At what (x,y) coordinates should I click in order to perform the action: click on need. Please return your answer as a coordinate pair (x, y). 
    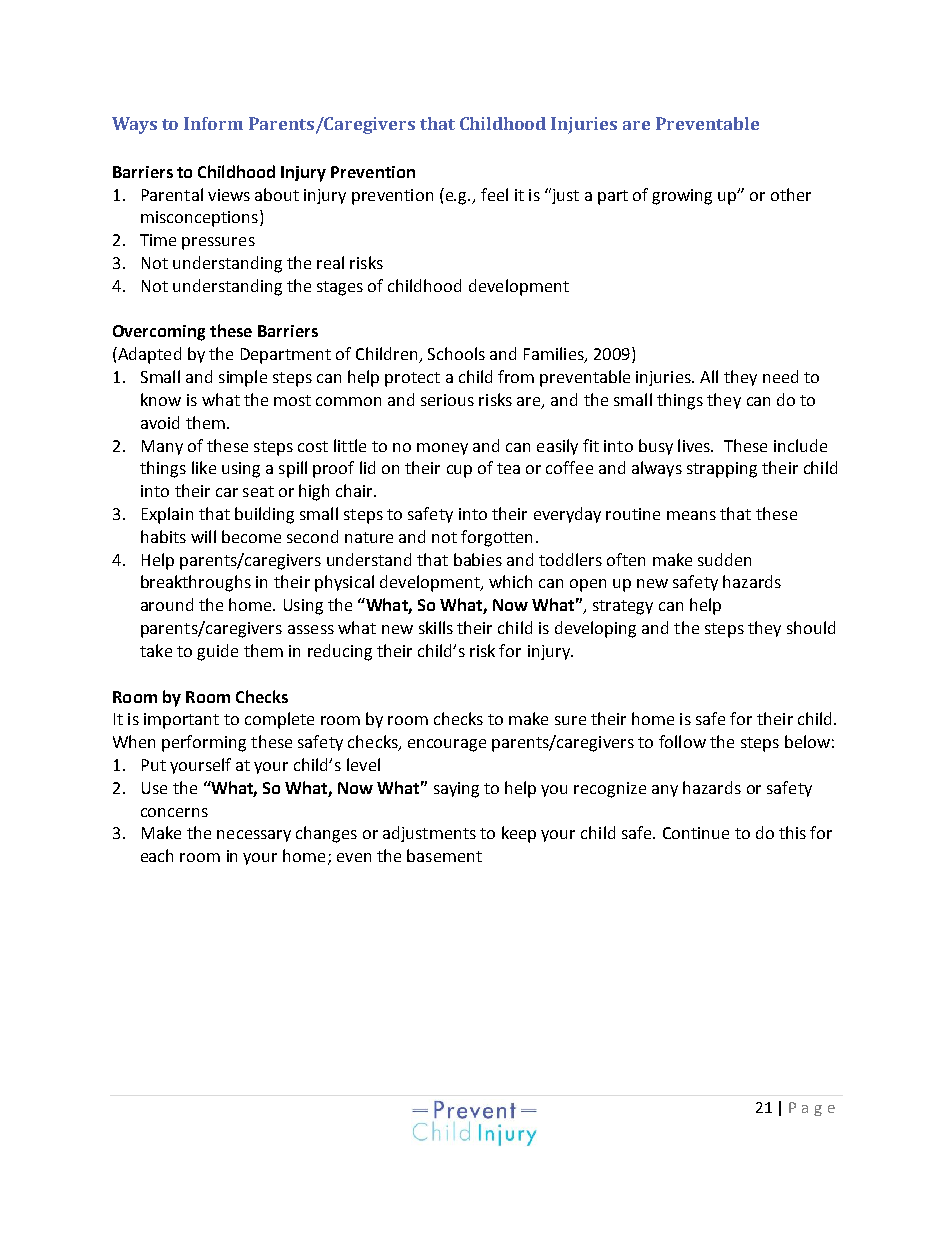
    Looking at the image, I should click on (780, 376).
